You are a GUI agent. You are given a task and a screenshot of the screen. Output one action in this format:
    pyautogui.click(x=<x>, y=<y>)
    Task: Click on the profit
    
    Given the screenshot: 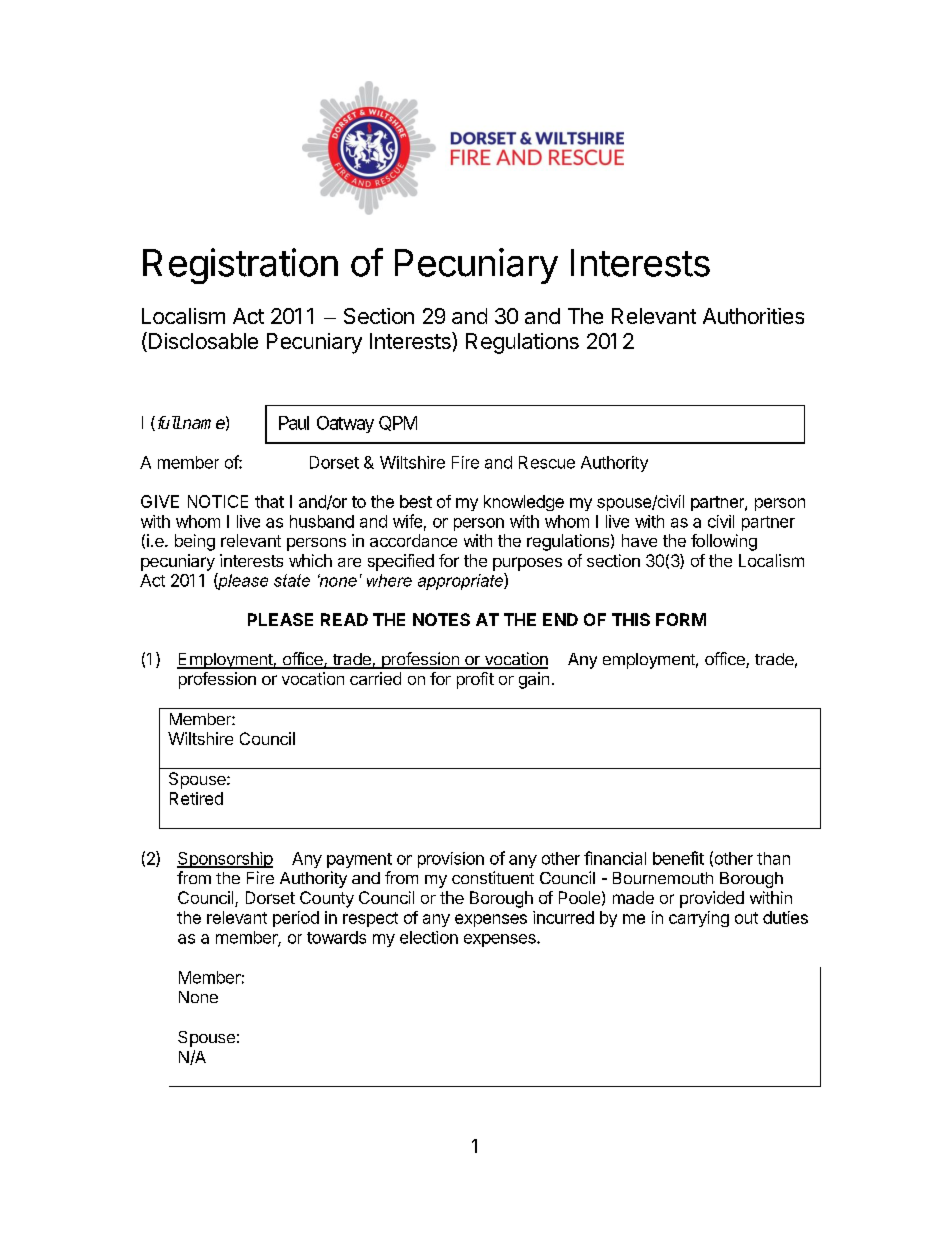 What is the action you would take?
    pyautogui.click(x=475, y=680)
